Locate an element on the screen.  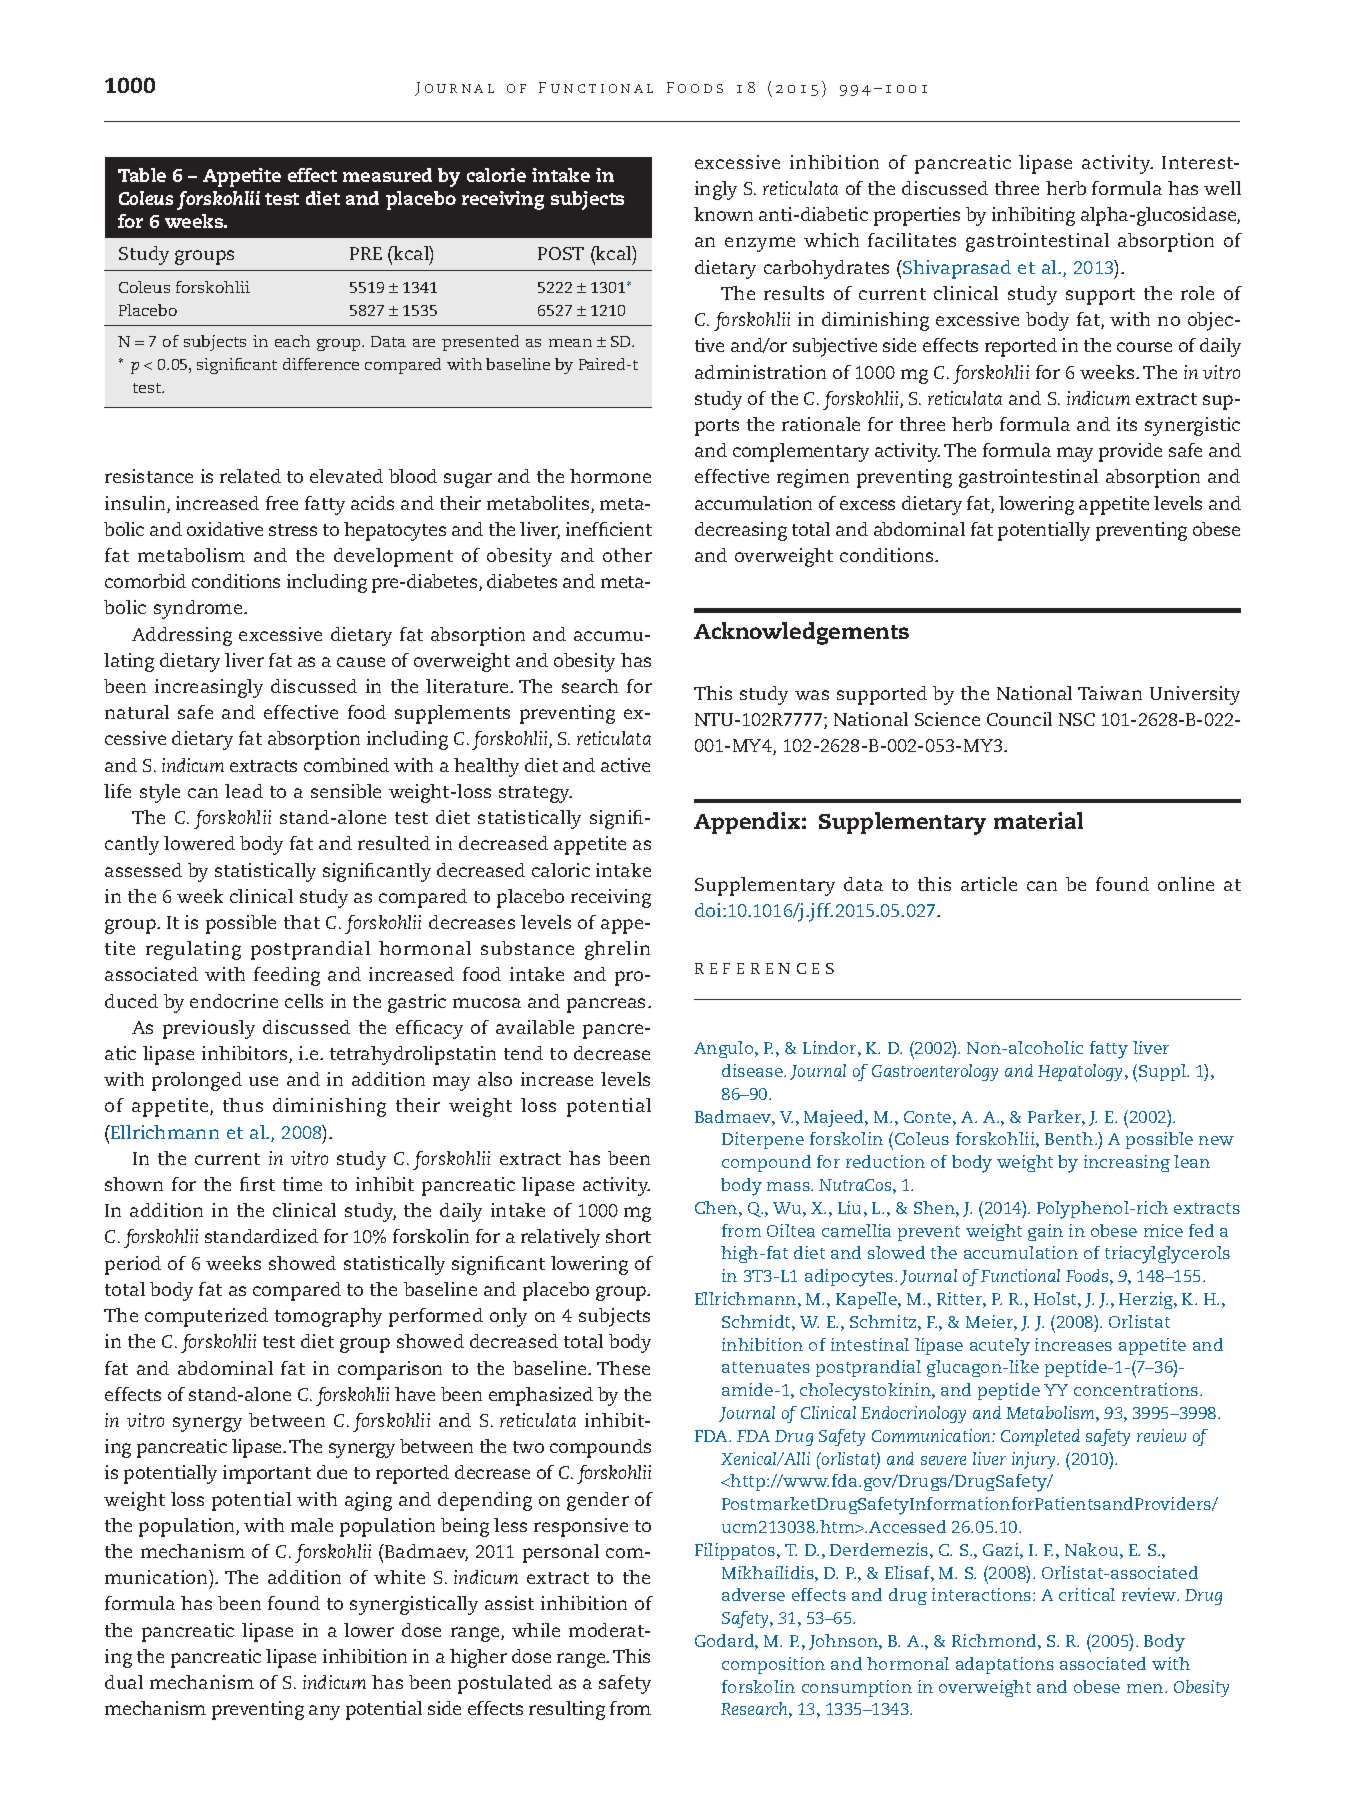
well is located at coordinates (1222, 188).
